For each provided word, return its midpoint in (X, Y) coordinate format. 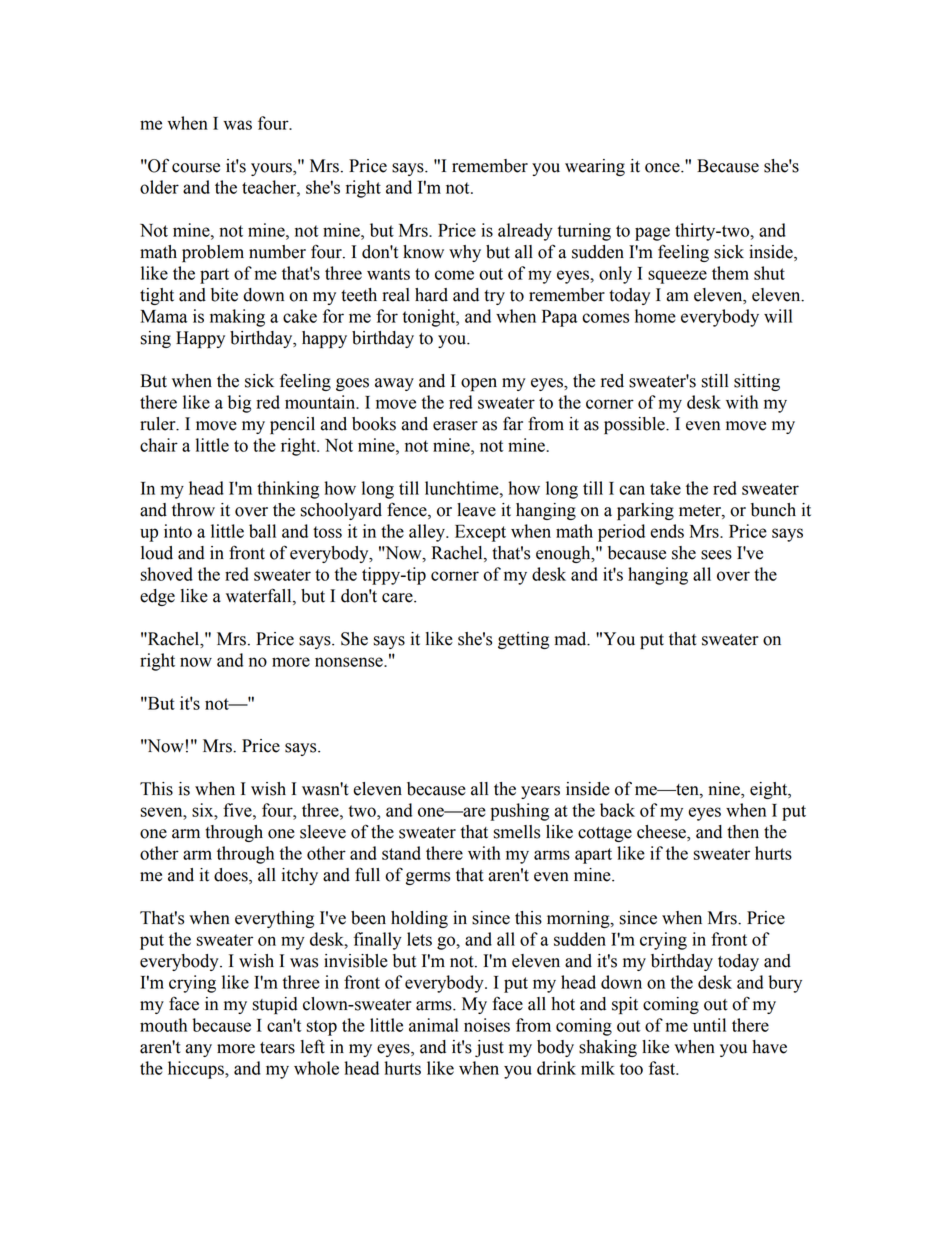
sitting (757, 382)
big (239, 404)
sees (716, 555)
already (525, 232)
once (663, 168)
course (196, 168)
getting (523, 640)
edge (157, 597)
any (199, 1050)
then (743, 832)
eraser (455, 426)
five (238, 810)
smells (516, 832)
